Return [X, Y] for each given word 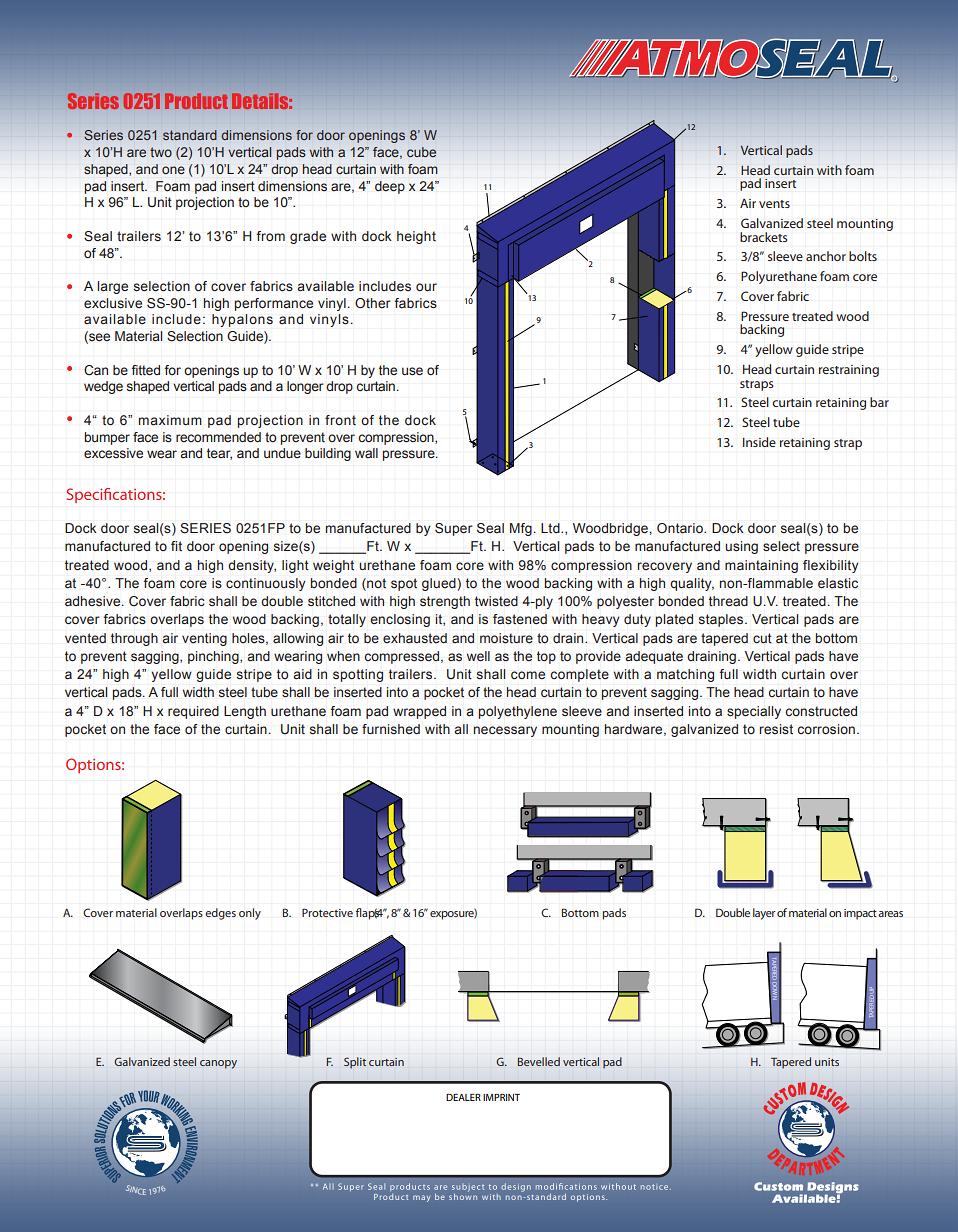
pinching [214, 657]
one [173, 170]
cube [421, 152]
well [478, 656]
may [421, 1198]
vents [774, 204]
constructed [821, 711]
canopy [218, 1064]
